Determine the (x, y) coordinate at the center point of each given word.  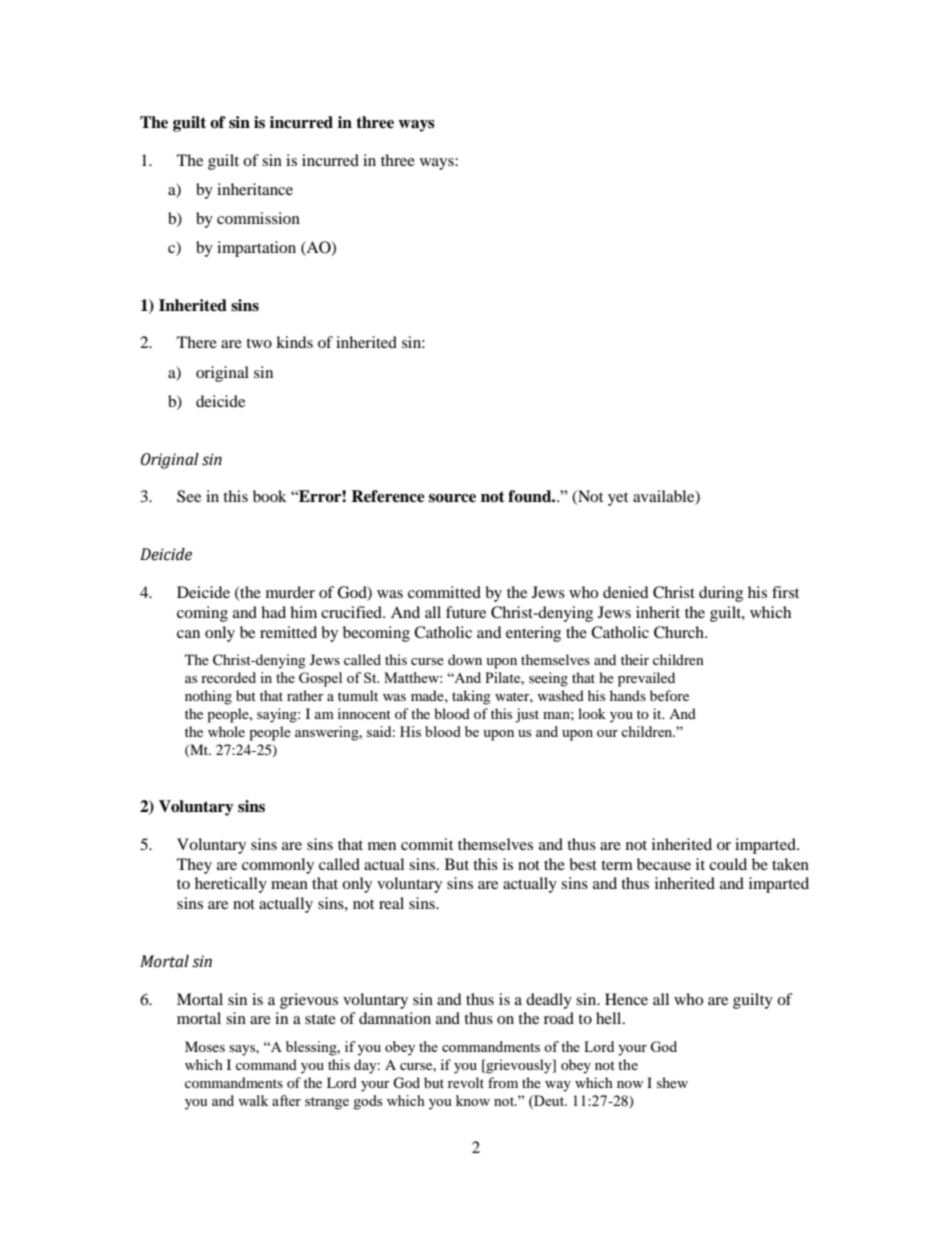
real (391, 903)
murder (290, 592)
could (728, 864)
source (452, 498)
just (527, 715)
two (259, 343)
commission (258, 218)
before (669, 695)
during (721, 594)
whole (226, 731)
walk (253, 1100)
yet (618, 499)
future (466, 612)
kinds (294, 342)
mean (289, 885)
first (785, 592)
